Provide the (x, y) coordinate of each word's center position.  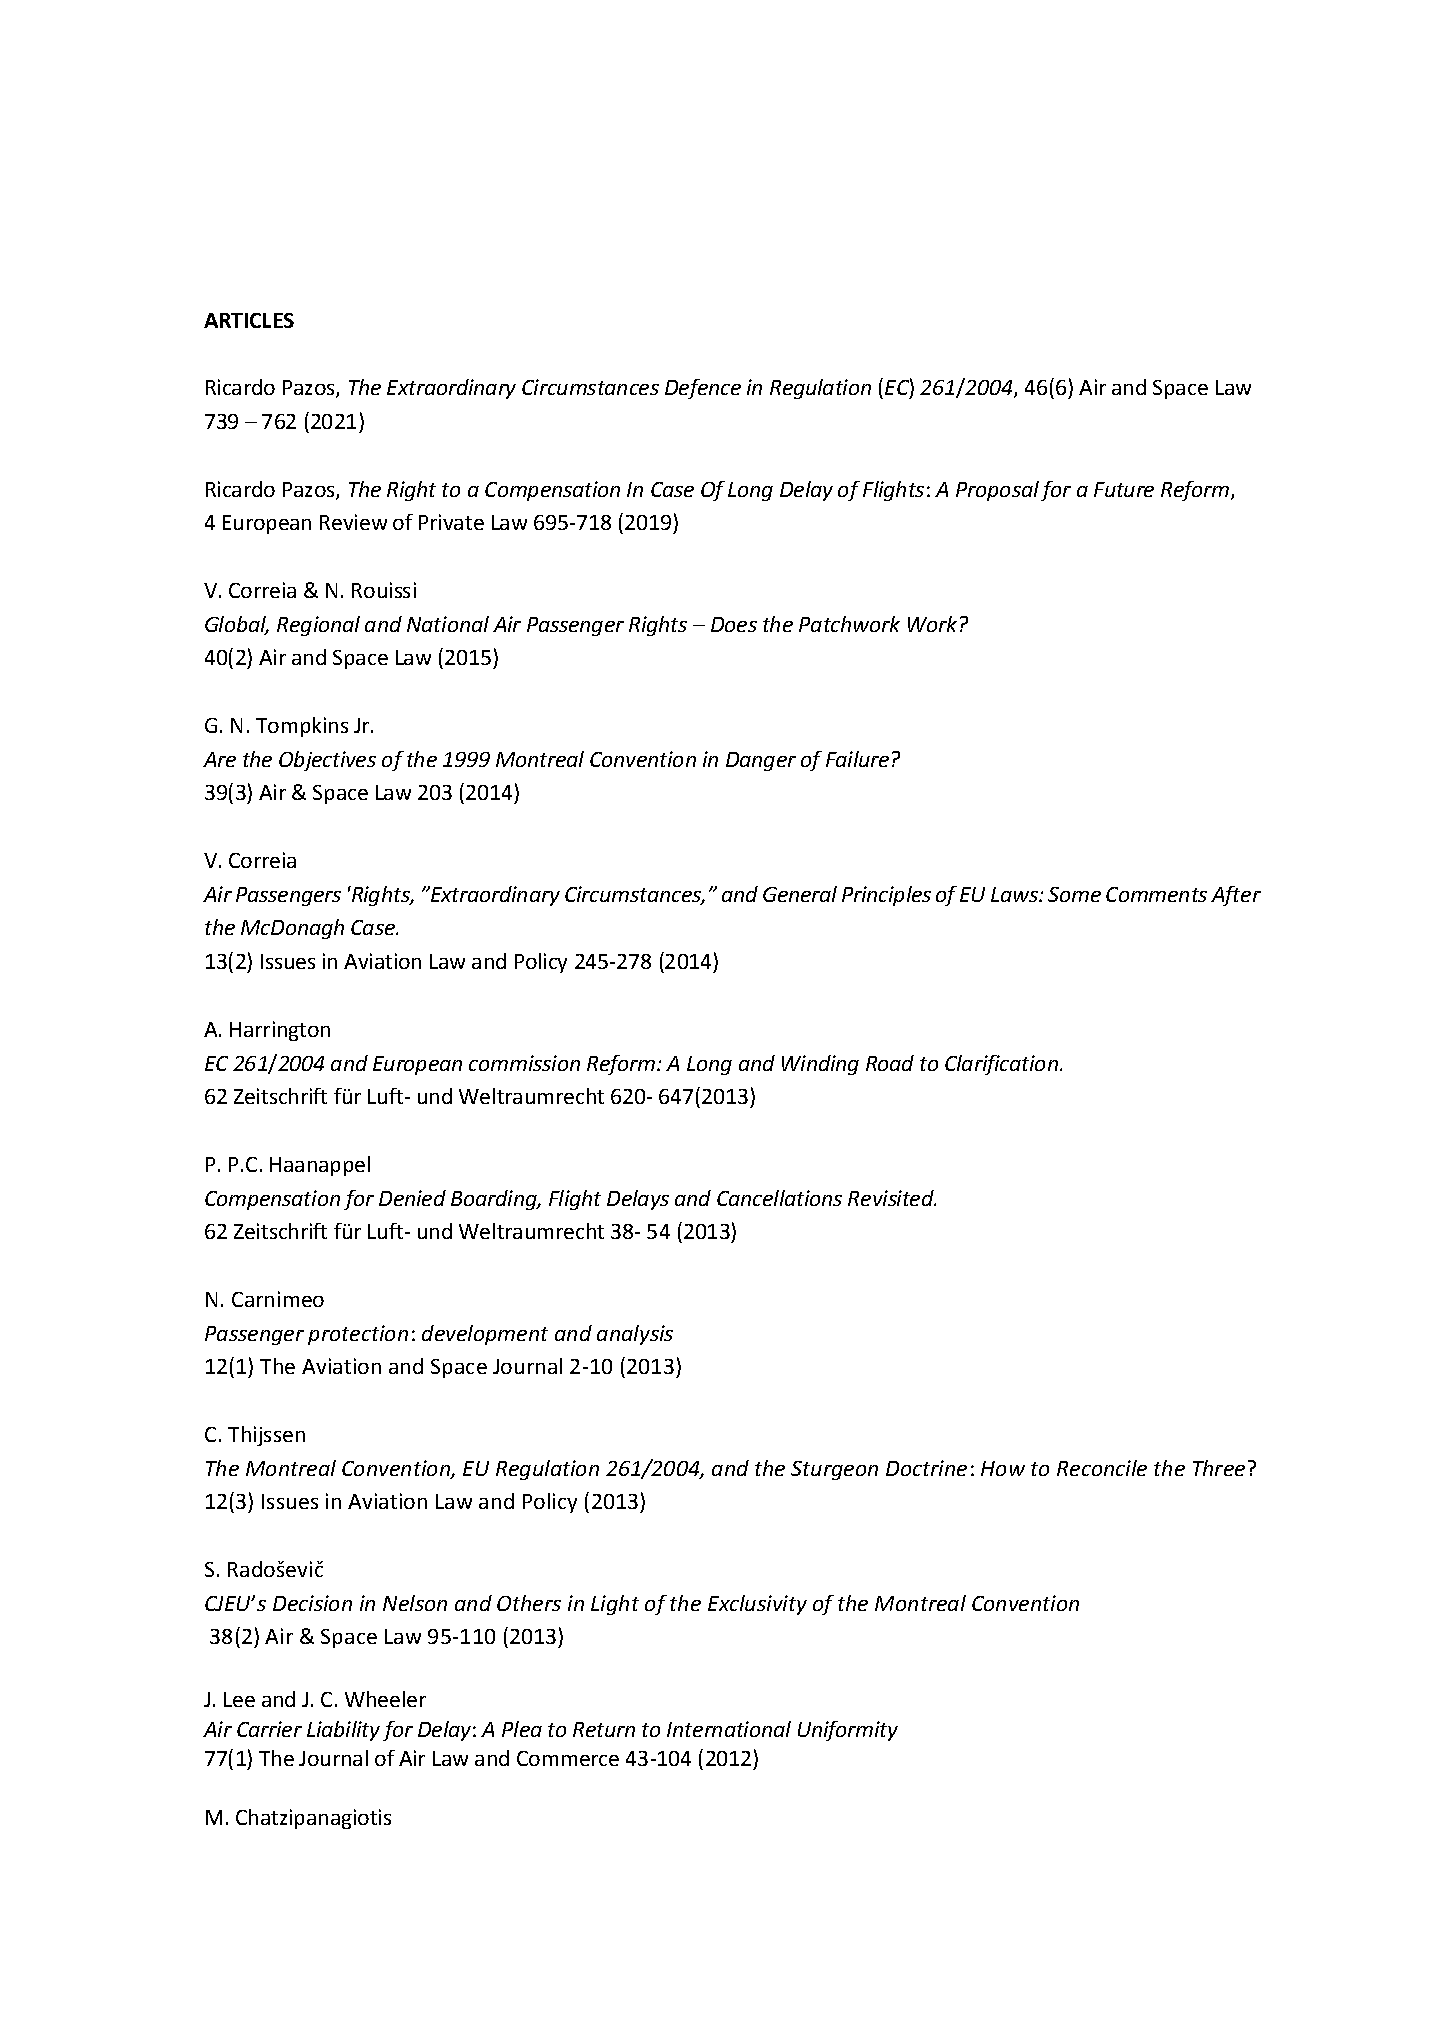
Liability (343, 1731)
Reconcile (1102, 1468)
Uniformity (848, 1731)
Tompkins (302, 727)
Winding (820, 1065)
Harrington (280, 1031)
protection (358, 1335)
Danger (761, 761)
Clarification (1003, 1065)
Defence (703, 389)
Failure (857, 759)
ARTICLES (249, 320)
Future (1124, 489)
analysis (635, 1335)
